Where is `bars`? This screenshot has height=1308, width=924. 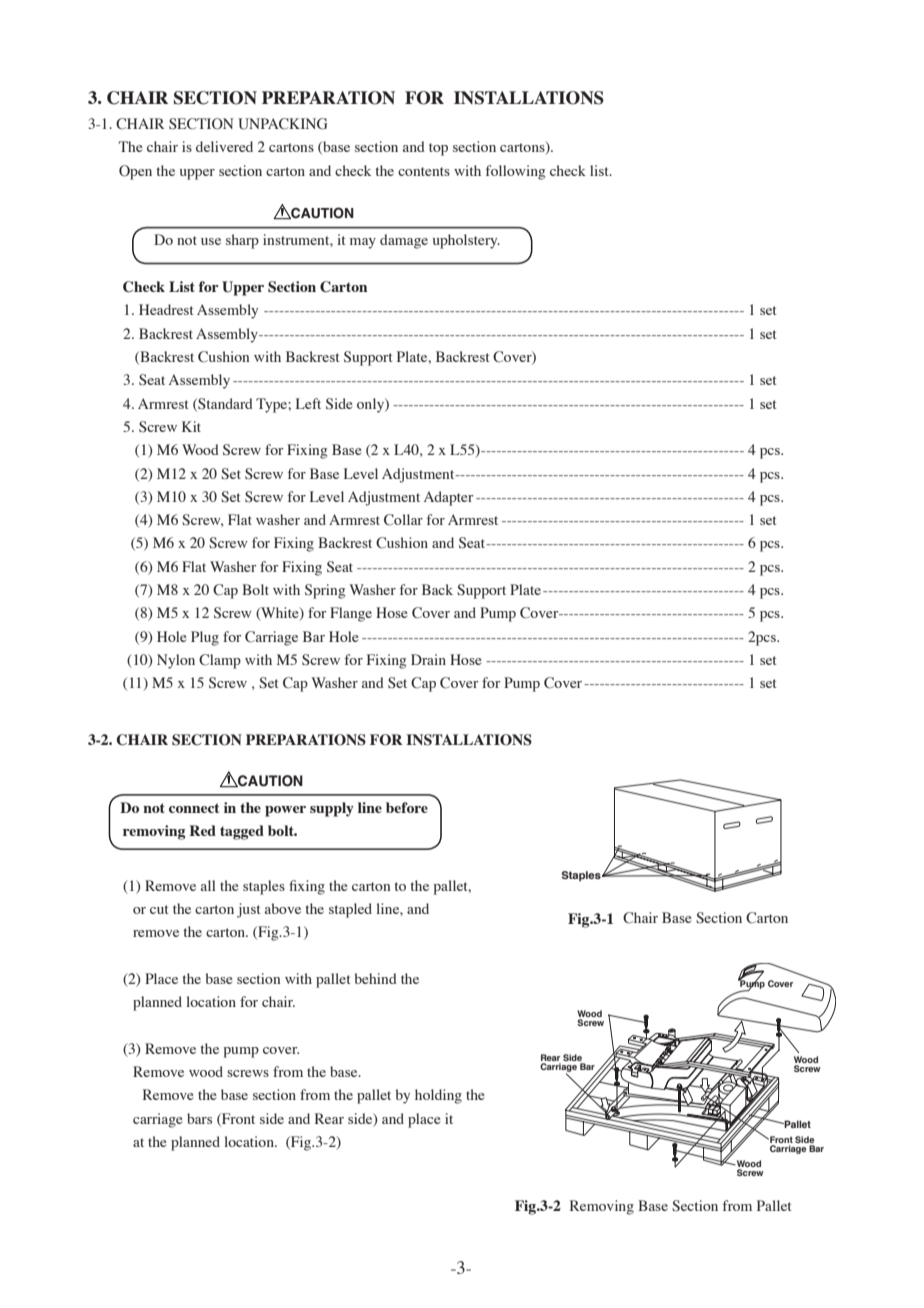 bars is located at coordinates (199, 1118).
